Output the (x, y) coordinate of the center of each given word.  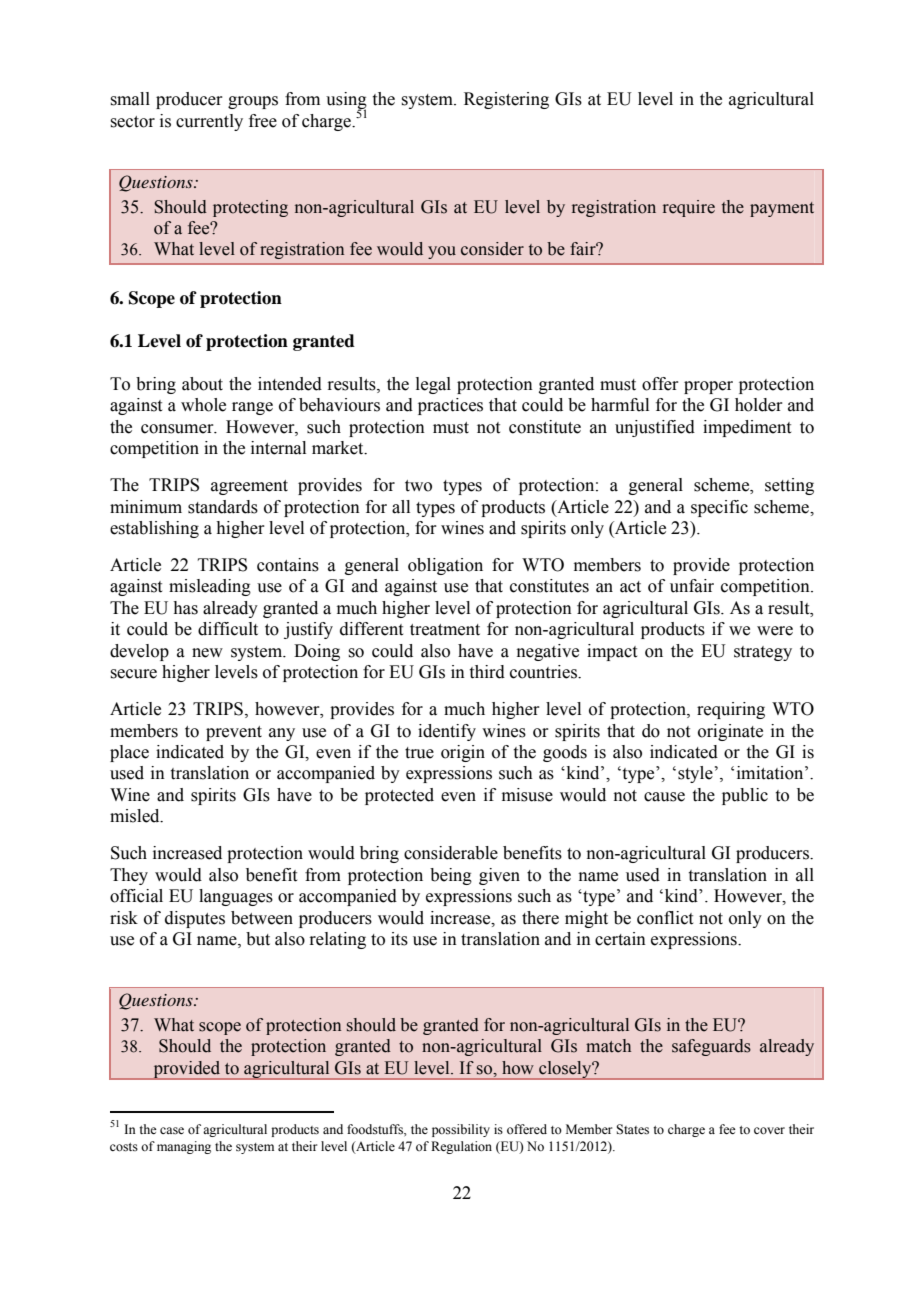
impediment (747, 428)
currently (209, 122)
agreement (249, 487)
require (689, 208)
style (695, 774)
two (418, 486)
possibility (461, 1130)
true (419, 753)
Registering (506, 100)
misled (136, 816)
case (172, 1131)
